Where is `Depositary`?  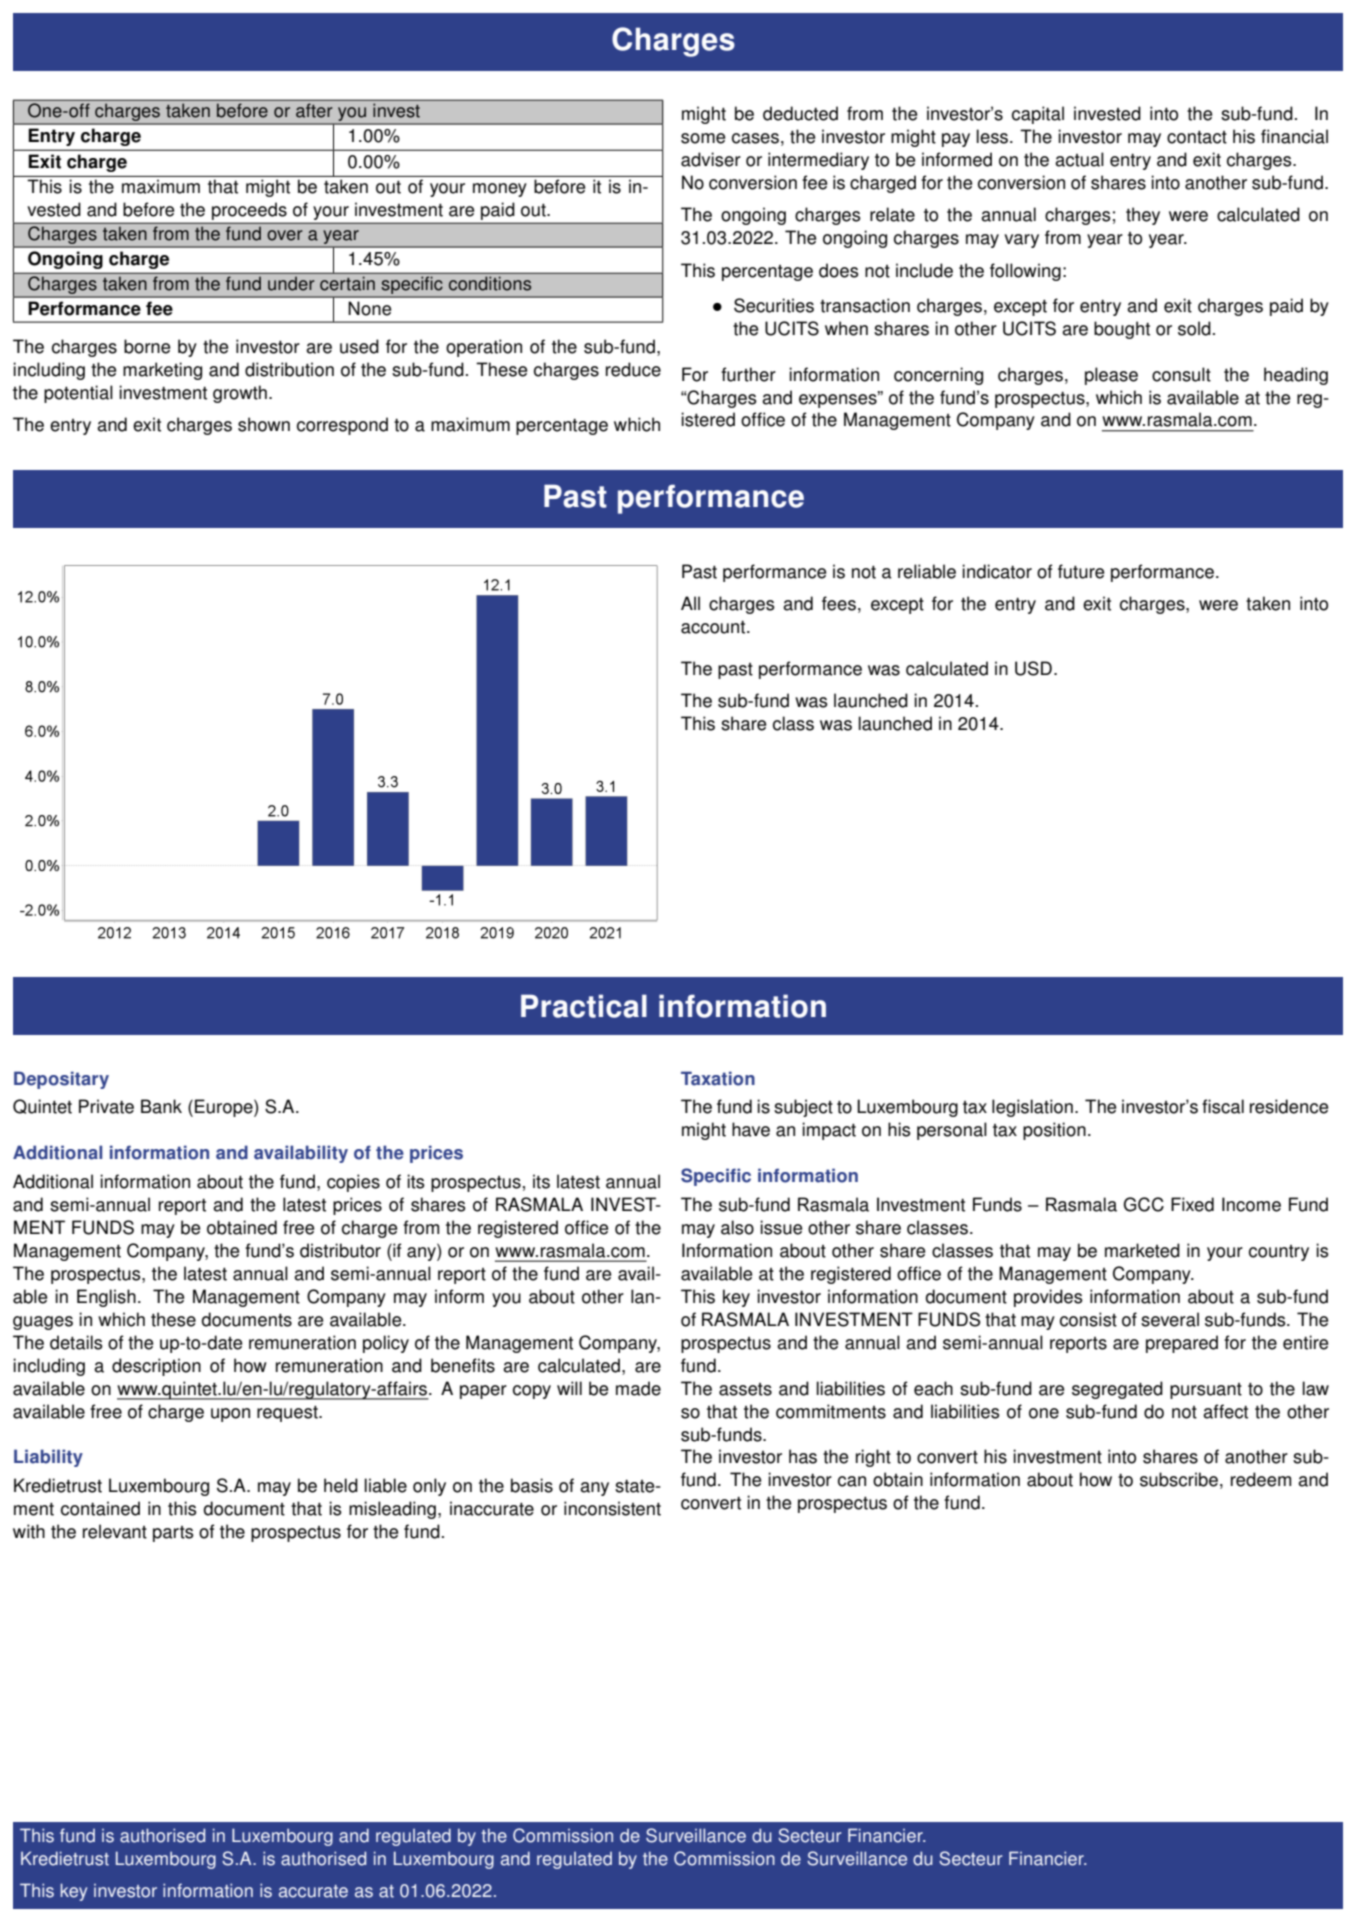 Depositary is located at coordinates (61, 1080).
